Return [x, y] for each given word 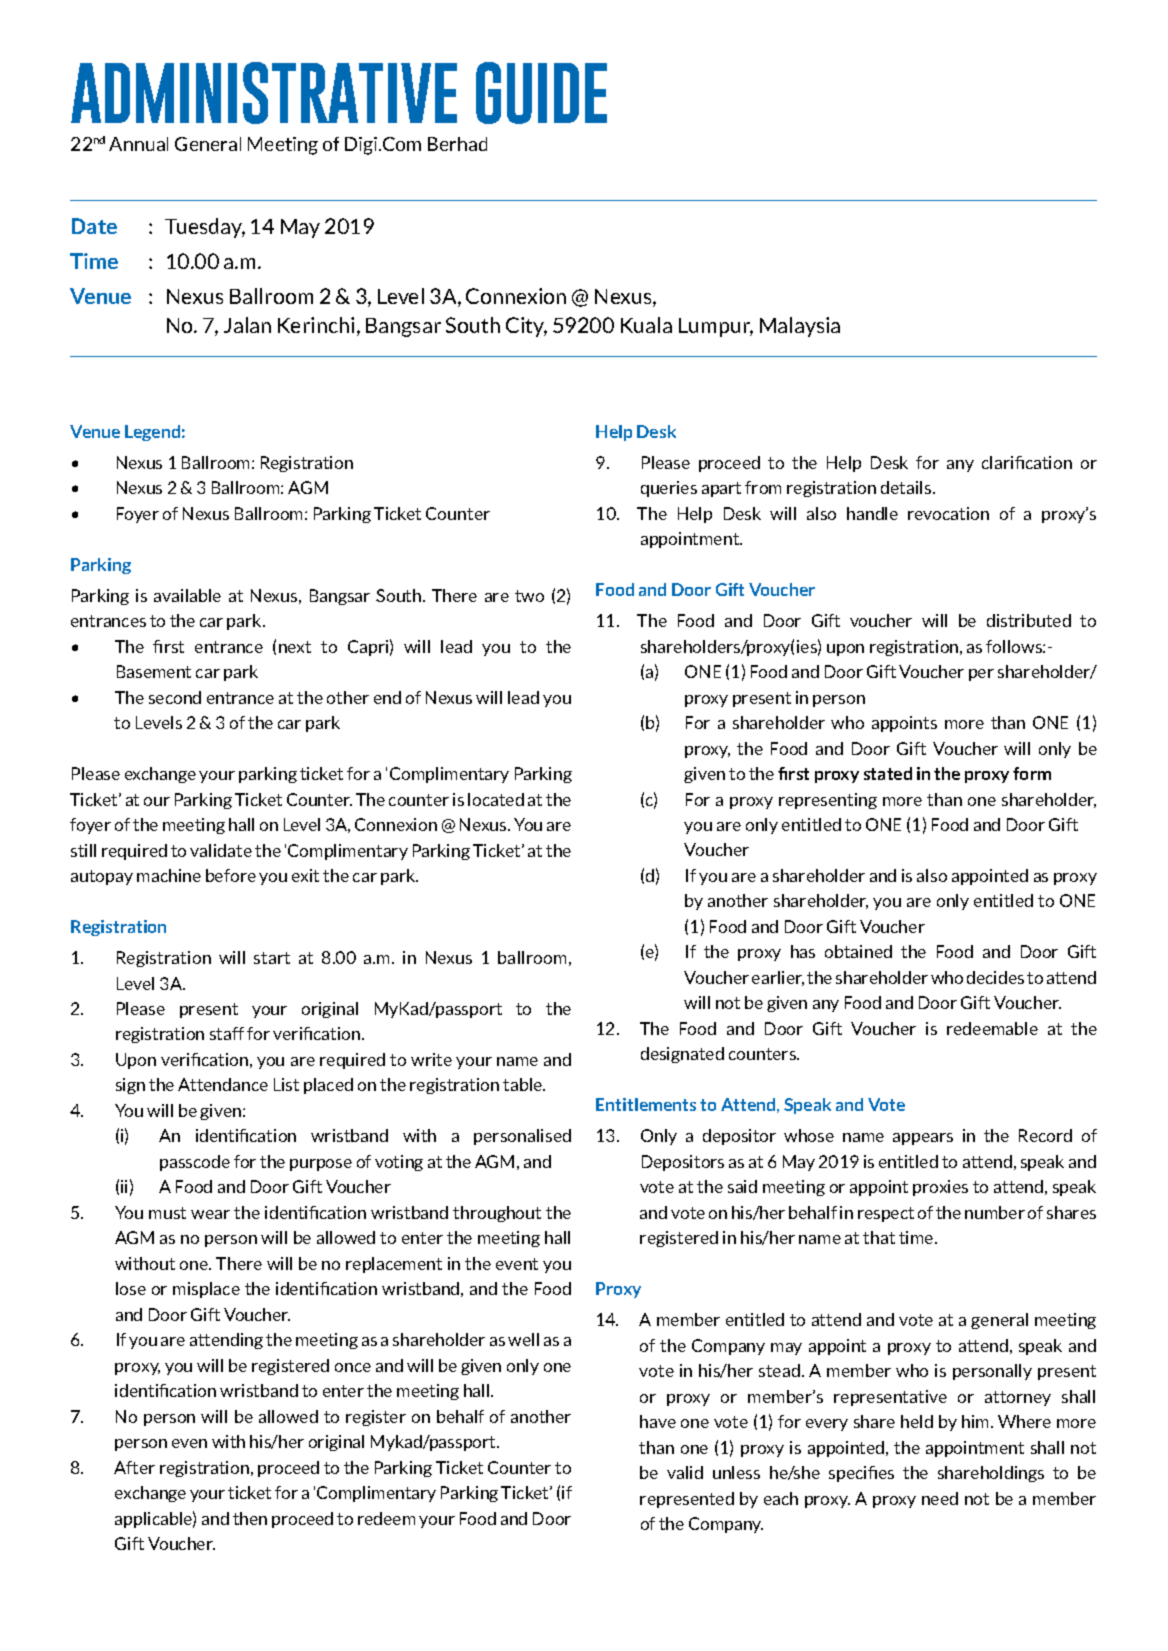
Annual [138, 144]
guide [541, 93]
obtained [858, 951]
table [524, 1084]
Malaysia [800, 327]
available [187, 595]
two [529, 596]
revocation [948, 513]
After [134, 1467]
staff [227, 1033]
